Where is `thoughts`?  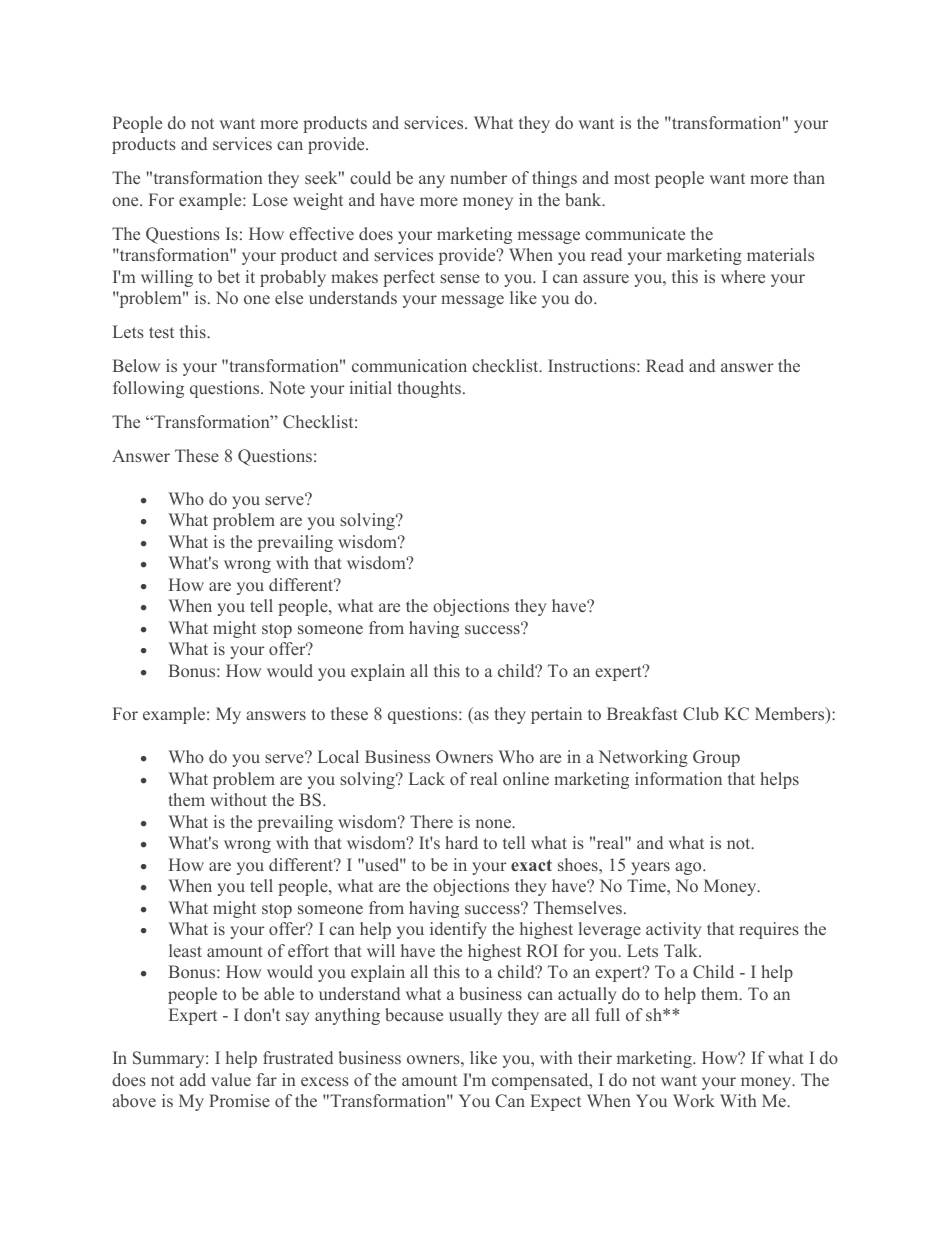 thoughts is located at coordinates (429, 389).
